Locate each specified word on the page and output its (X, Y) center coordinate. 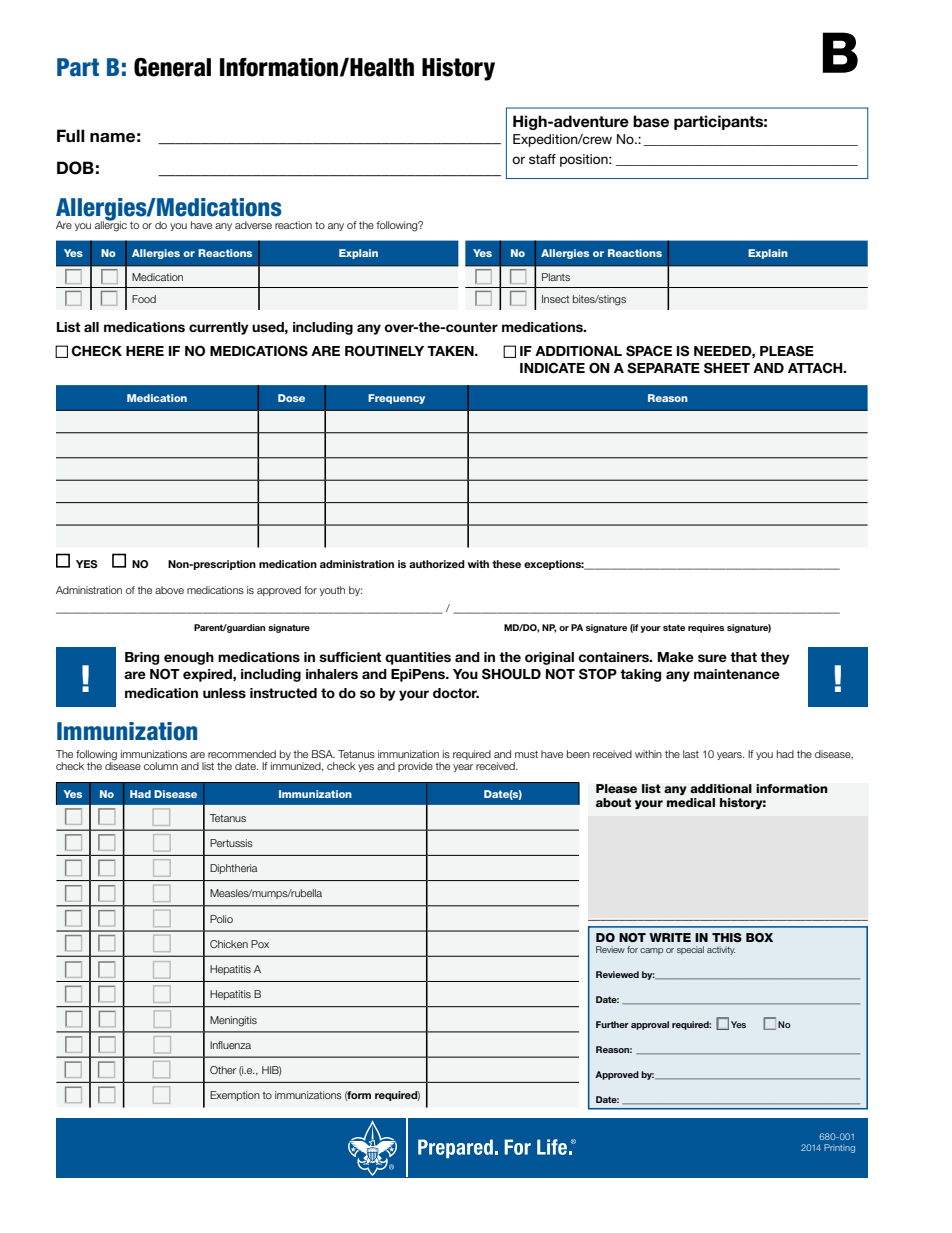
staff (542, 159)
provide (415, 767)
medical (691, 802)
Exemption (235, 1096)
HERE (145, 351)
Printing (839, 1148)
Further (612, 1024)
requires (706, 628)
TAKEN (451, 351)
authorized (437, 564)
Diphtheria (233, 869)
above (169, 590)
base (651, 121)
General (172, 67)
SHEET (727, 368)
